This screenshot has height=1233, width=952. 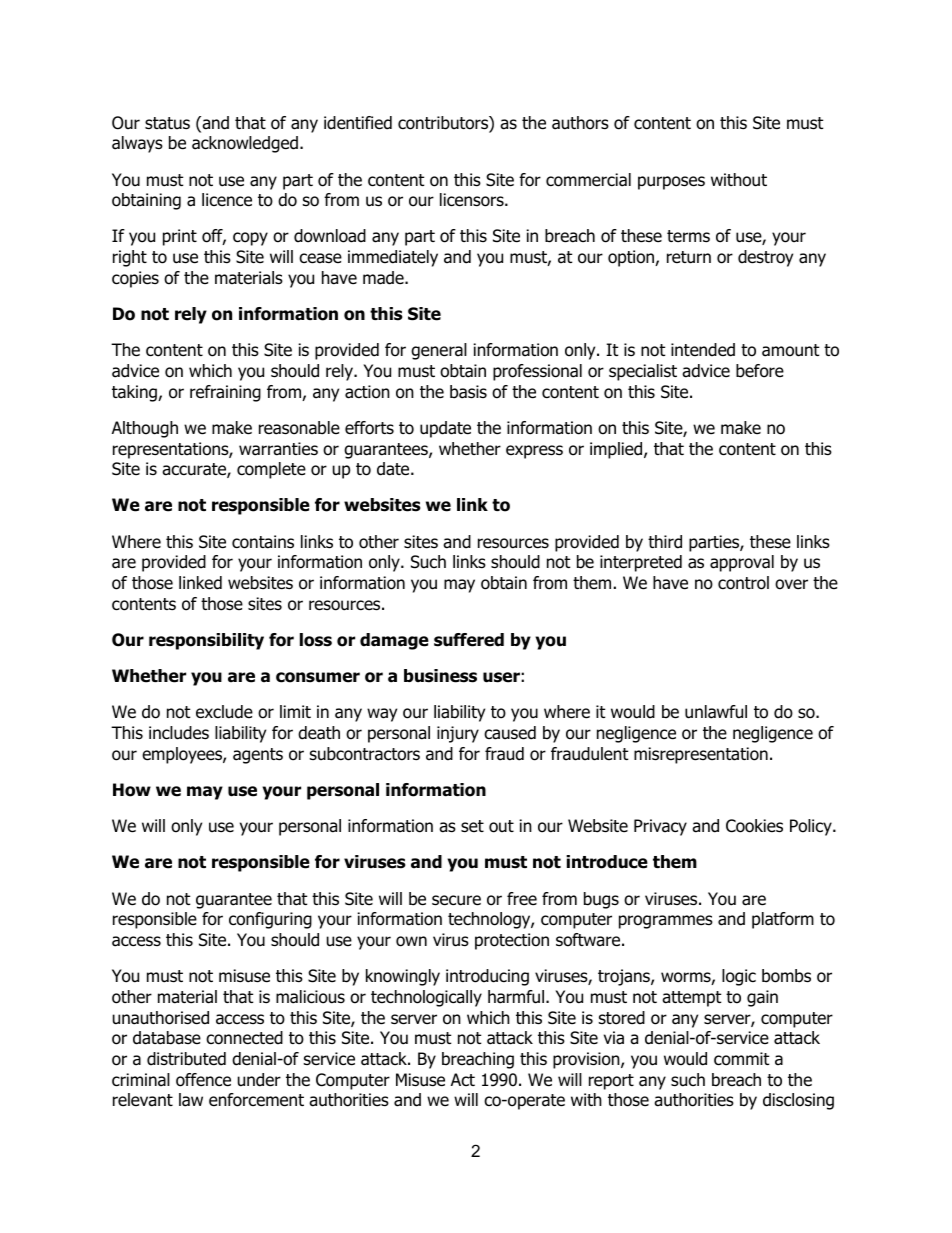 What do you see at coordinates (760, 371) in the screenshot?
I see `before` at bounding box center [760, 371].
